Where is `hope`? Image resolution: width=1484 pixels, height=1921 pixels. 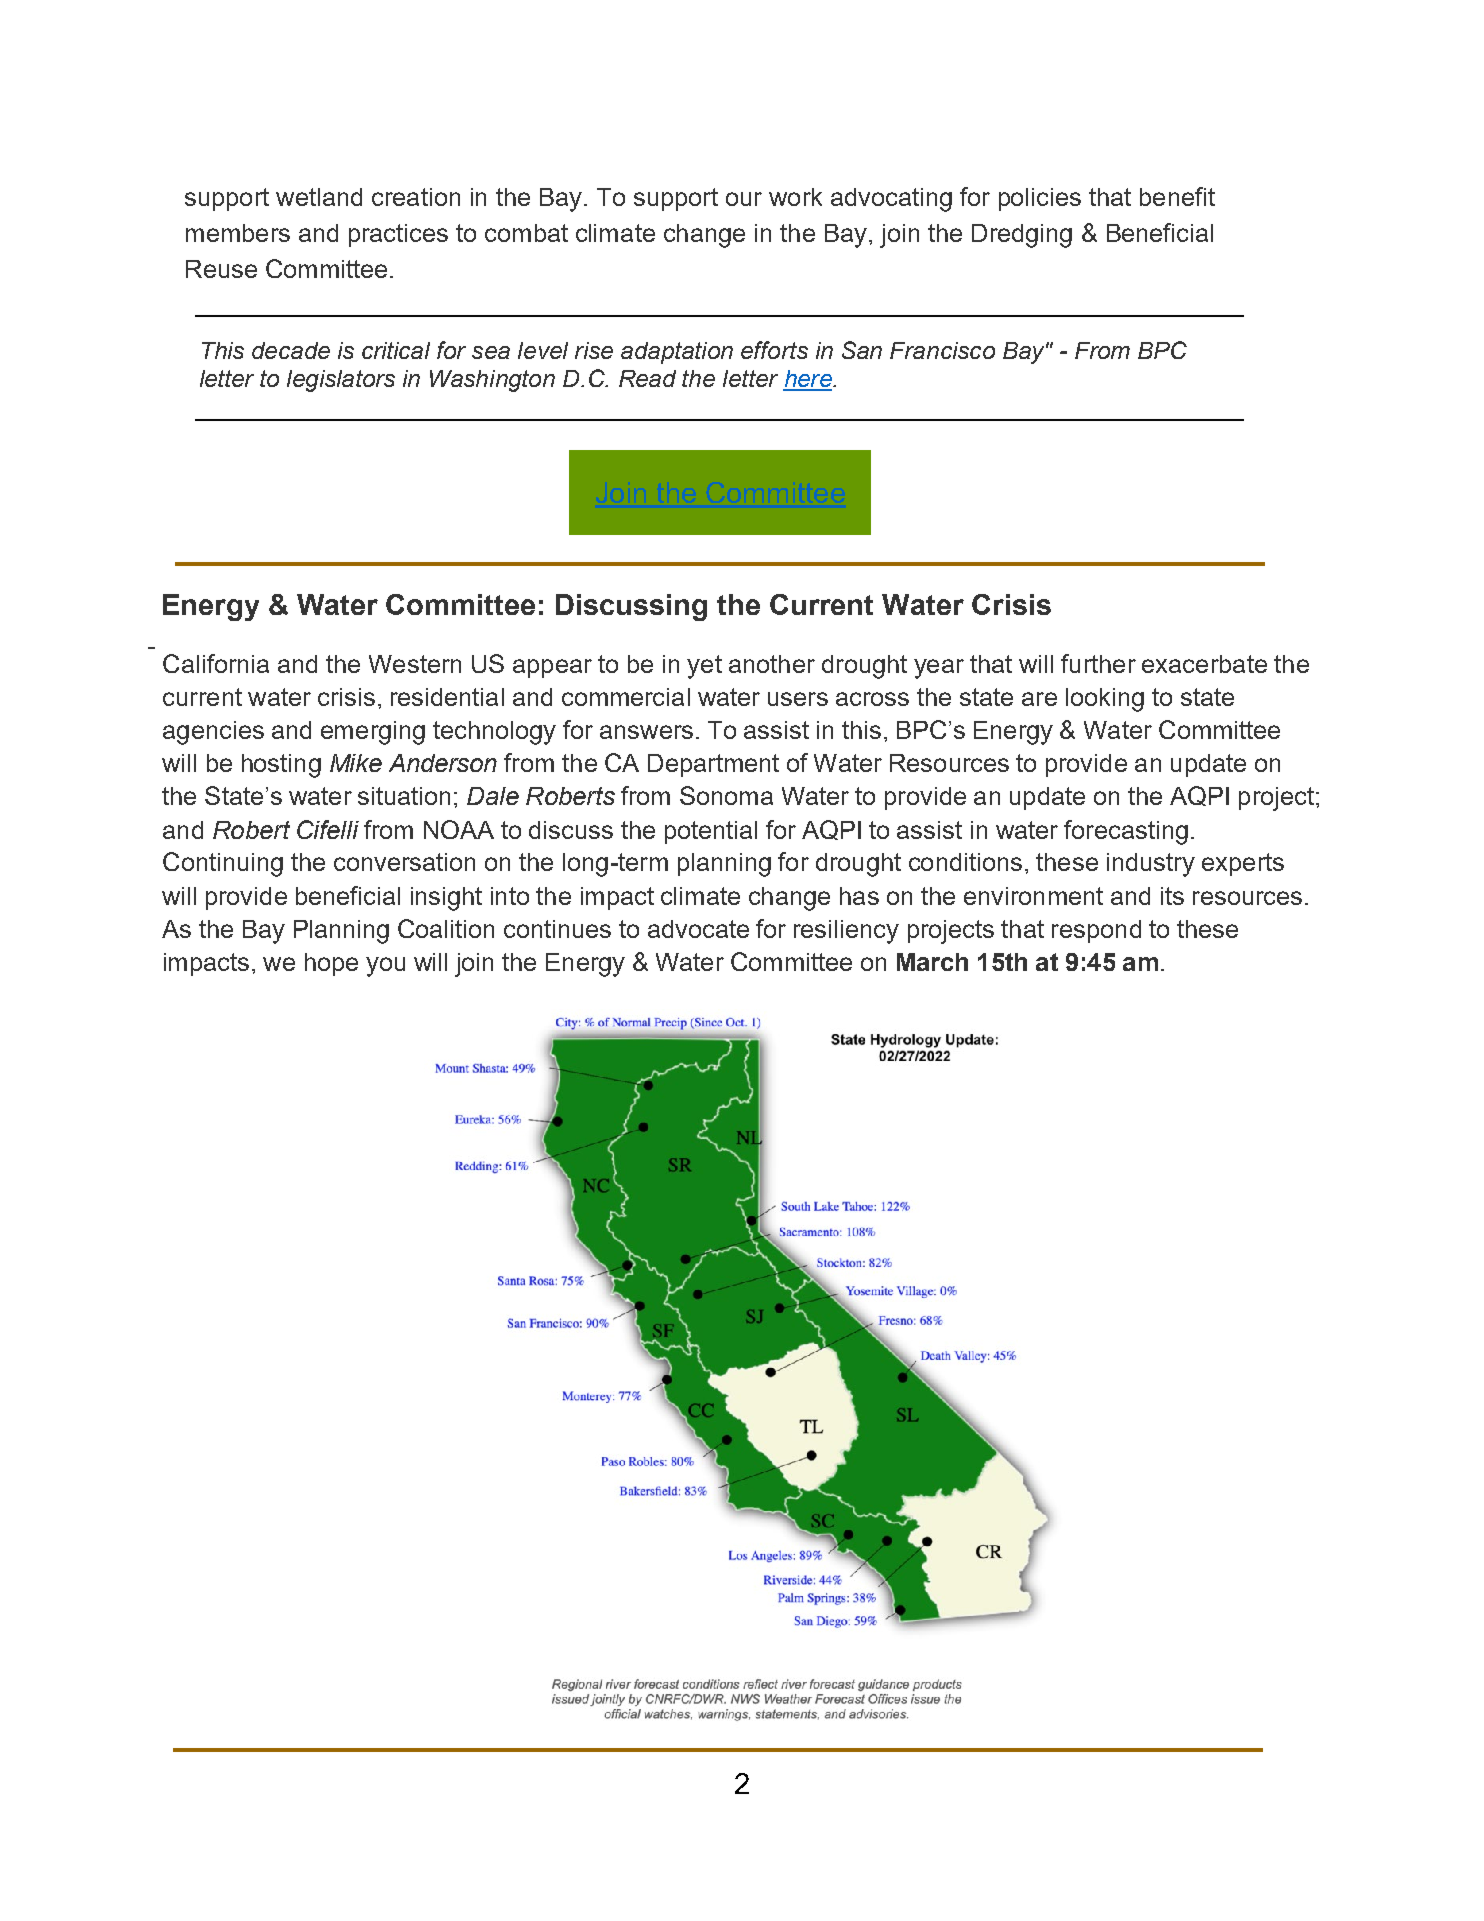 hope is located at coordinates (331, 964).
